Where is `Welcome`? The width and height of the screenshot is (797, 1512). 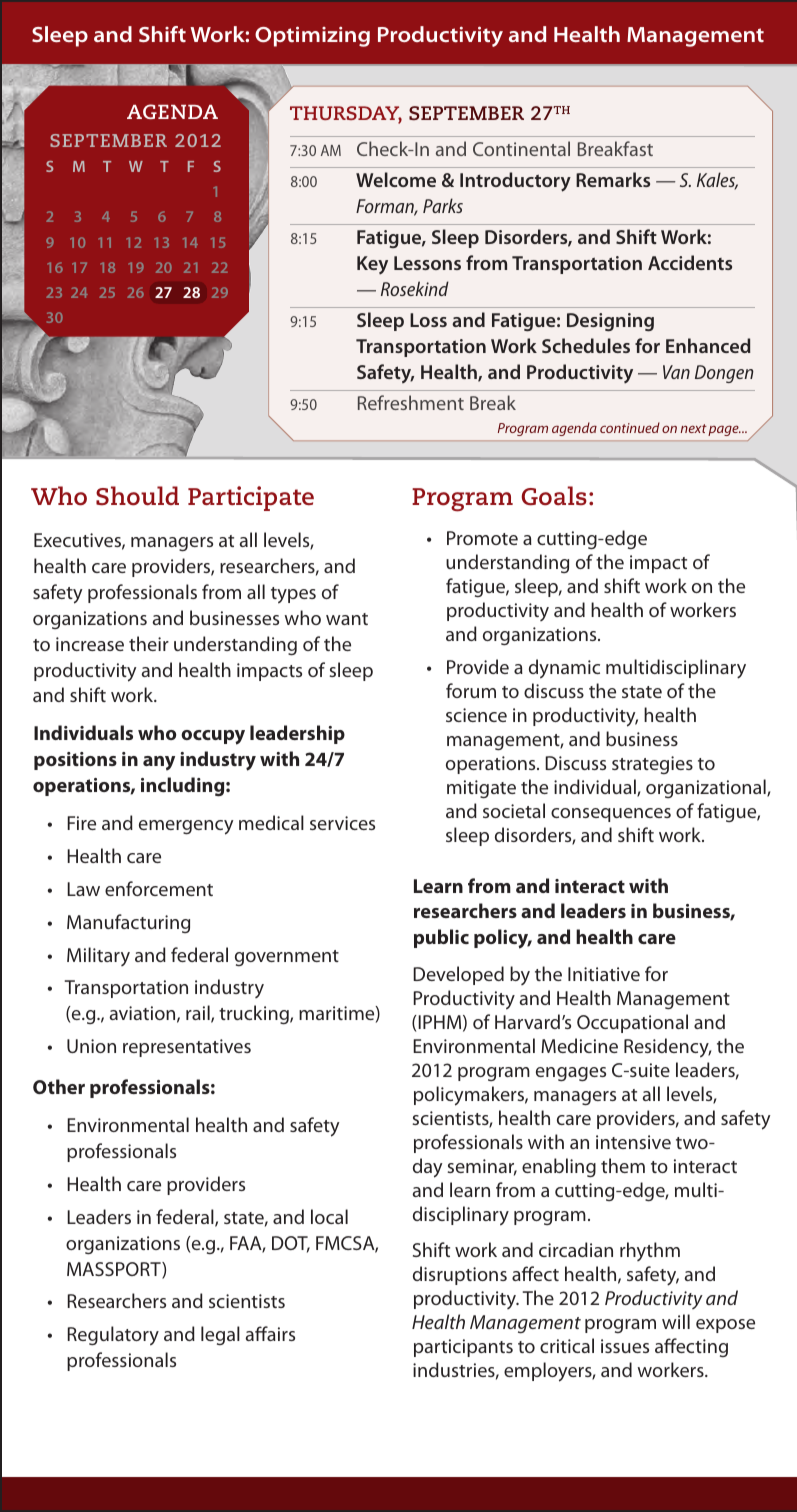
Welcome is located at coordinates (396, 179).
